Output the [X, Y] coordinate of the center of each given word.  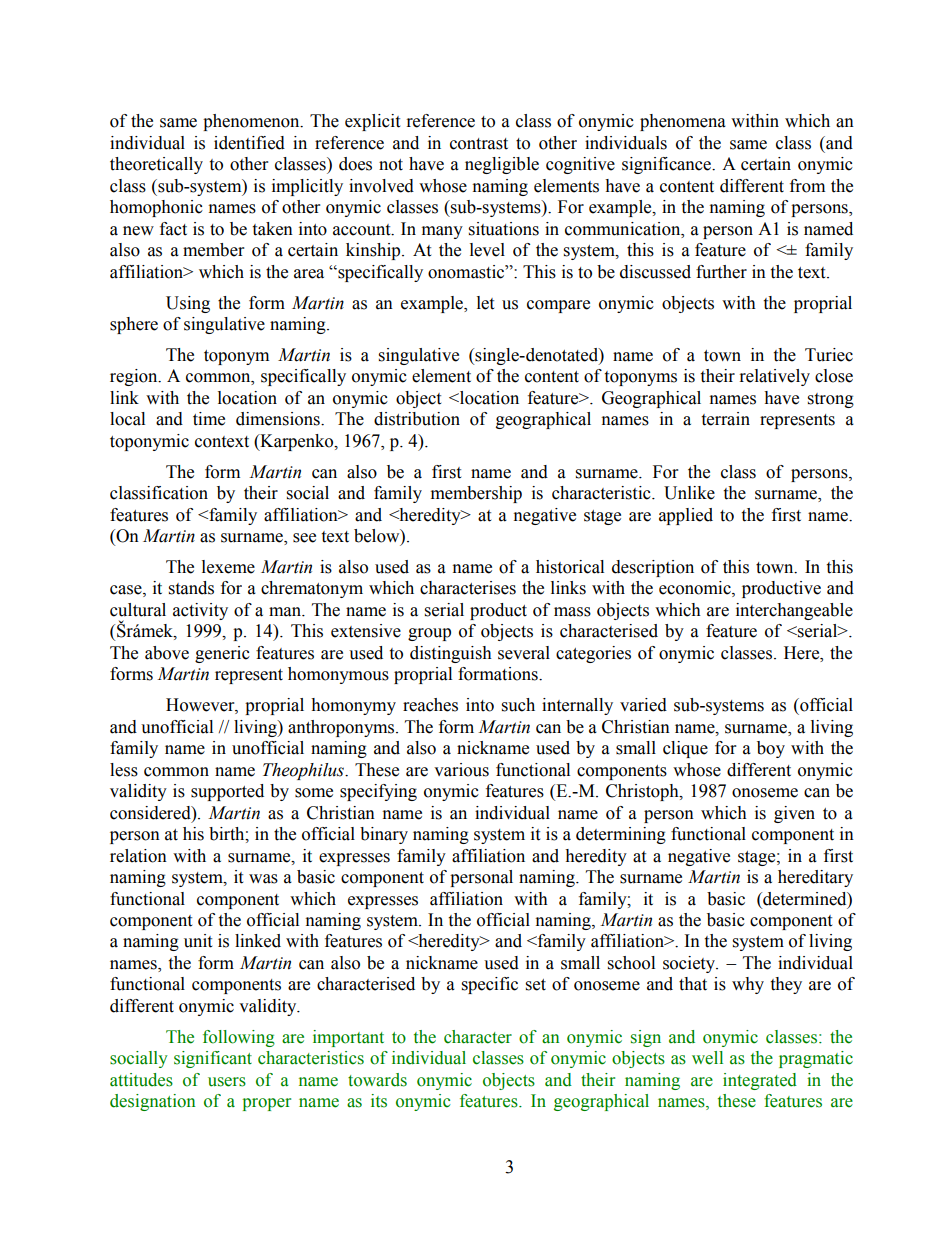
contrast [479, 144]
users [227, 1082]
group [429, 634]
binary [384, 835]
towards [377, 1080]
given [794, 814]
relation [138, 856]
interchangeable [794, 611]
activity [200, 611]
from [807, 186]
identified [249, 143]
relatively [775, 377]
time [209, 419]
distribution [417, 419]
